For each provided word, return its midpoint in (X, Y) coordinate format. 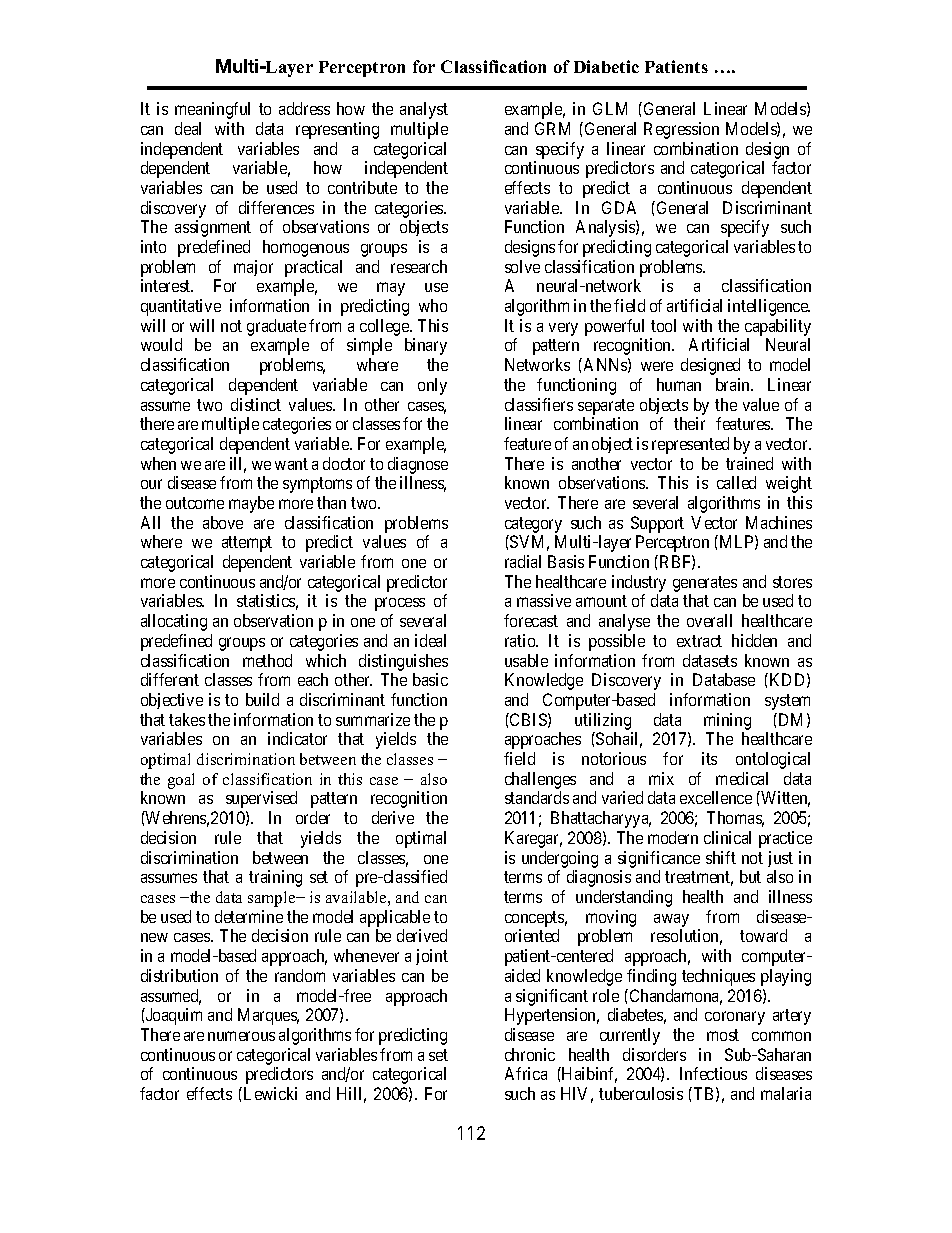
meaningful (212, 110)
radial (523, 561)
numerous (241, 1036)
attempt (247, 544)
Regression (681, 130)
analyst (424, 110)
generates (705, 585)
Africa (526, 1073)
